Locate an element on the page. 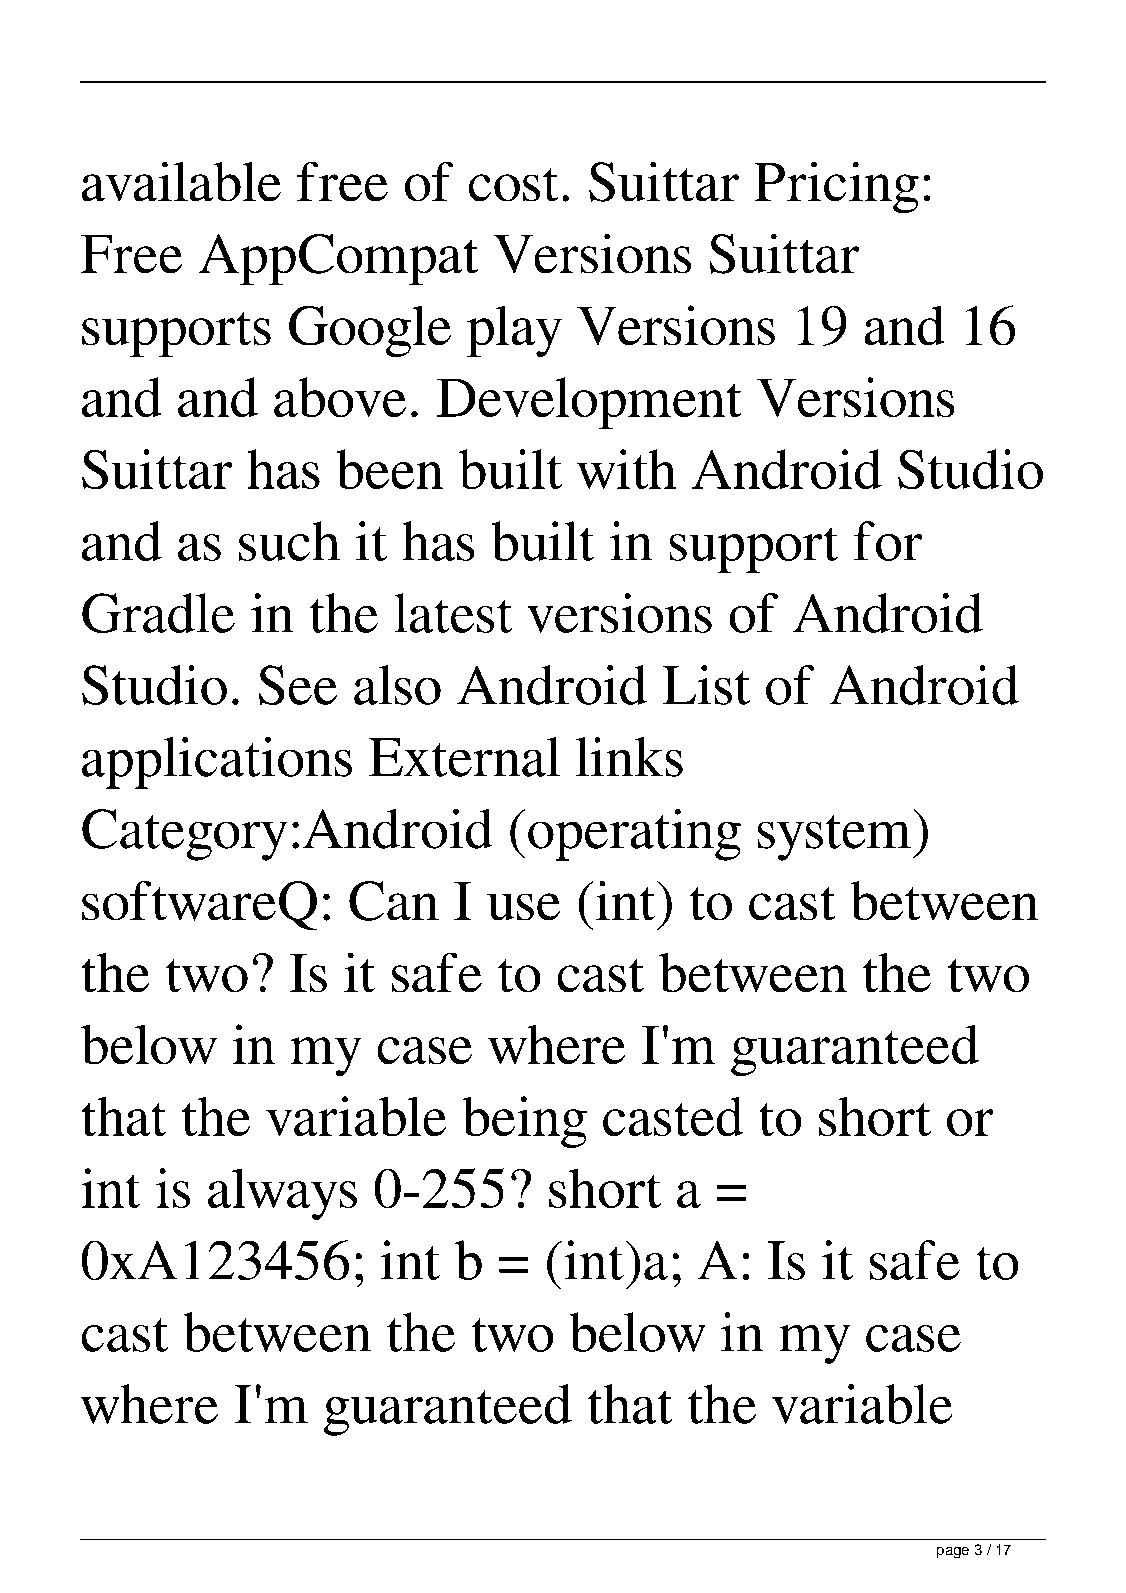 The image size is (1126, 1593). applications is located at coordinates (217, 763).
